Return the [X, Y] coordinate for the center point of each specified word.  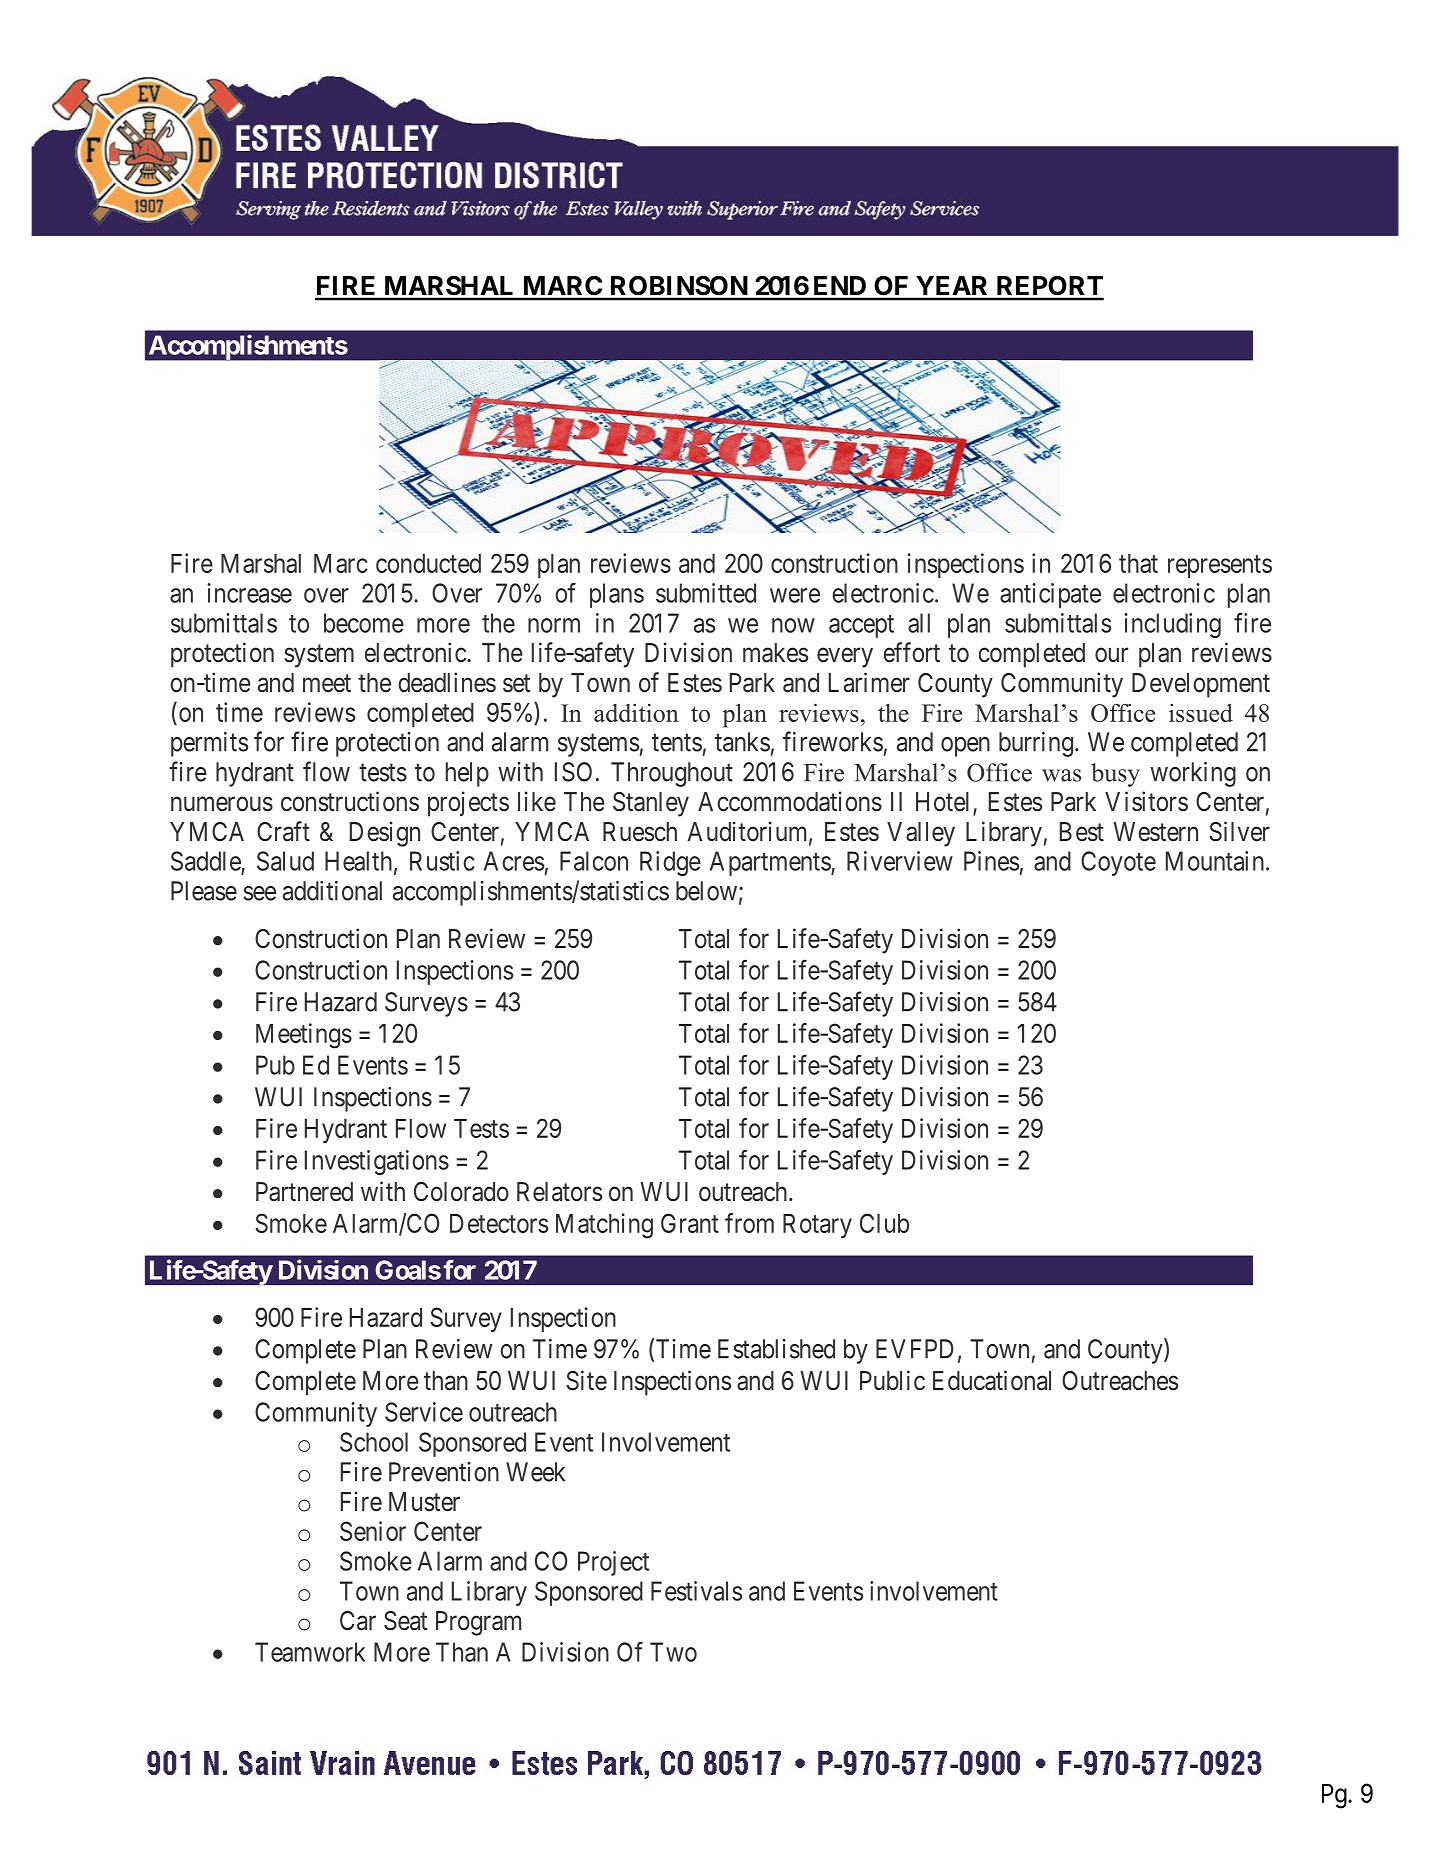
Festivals [697, 1591]
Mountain [1216, 861]
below [706, 891]
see [259, 893]
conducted [428, 563]
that [1138, 563]
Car [358, 1621]
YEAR [952, 285]
